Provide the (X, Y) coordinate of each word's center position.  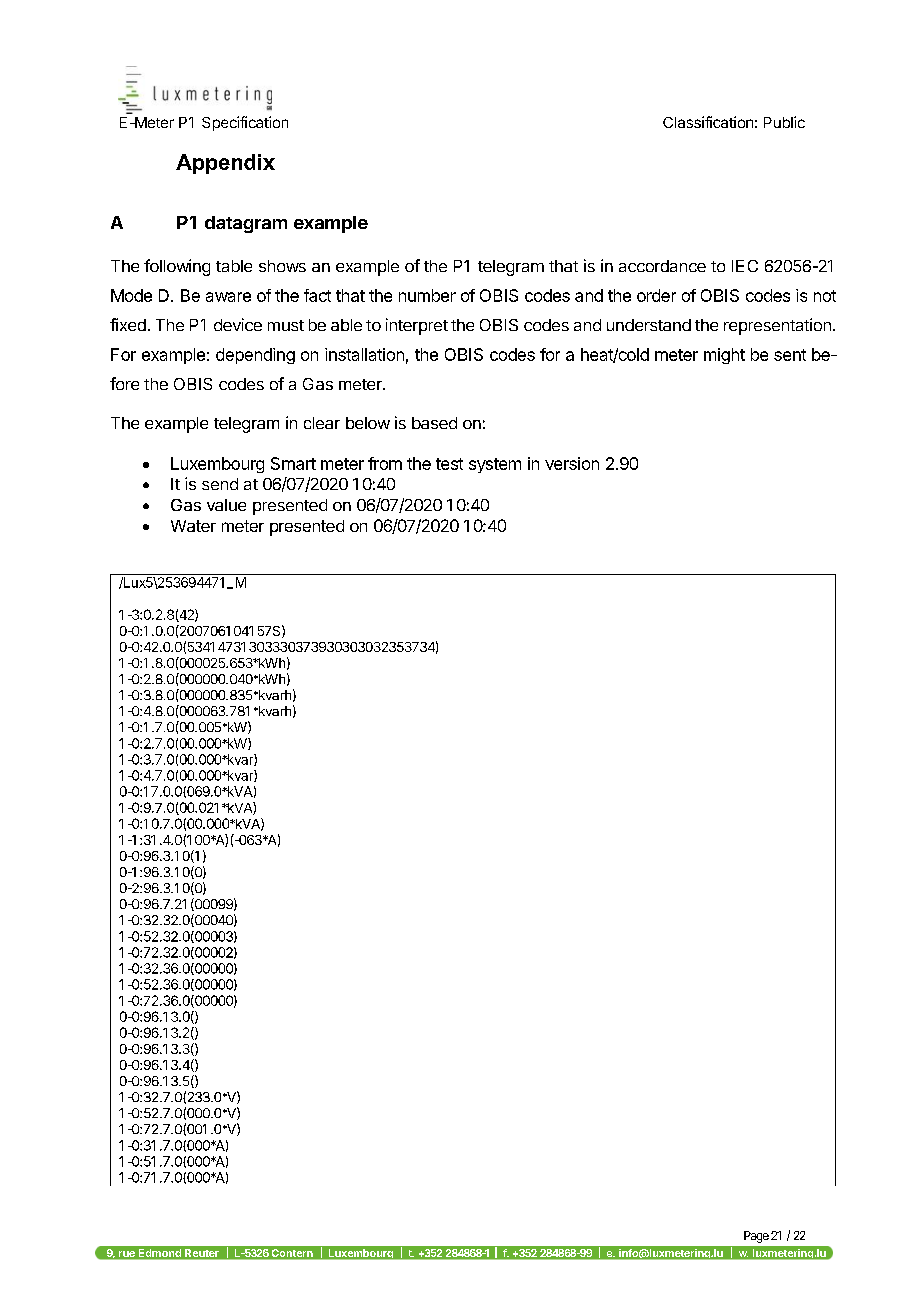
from (385, 463)
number (427, 295)
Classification (708, 122)
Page (756, 1237)
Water (193, 526)
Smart (293, 463)
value (226, 505)
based (434, 423)
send (220, 484)
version (572, 463)
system (495, 465)
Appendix (225, 164)
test (449, 464)
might (724, 356)
